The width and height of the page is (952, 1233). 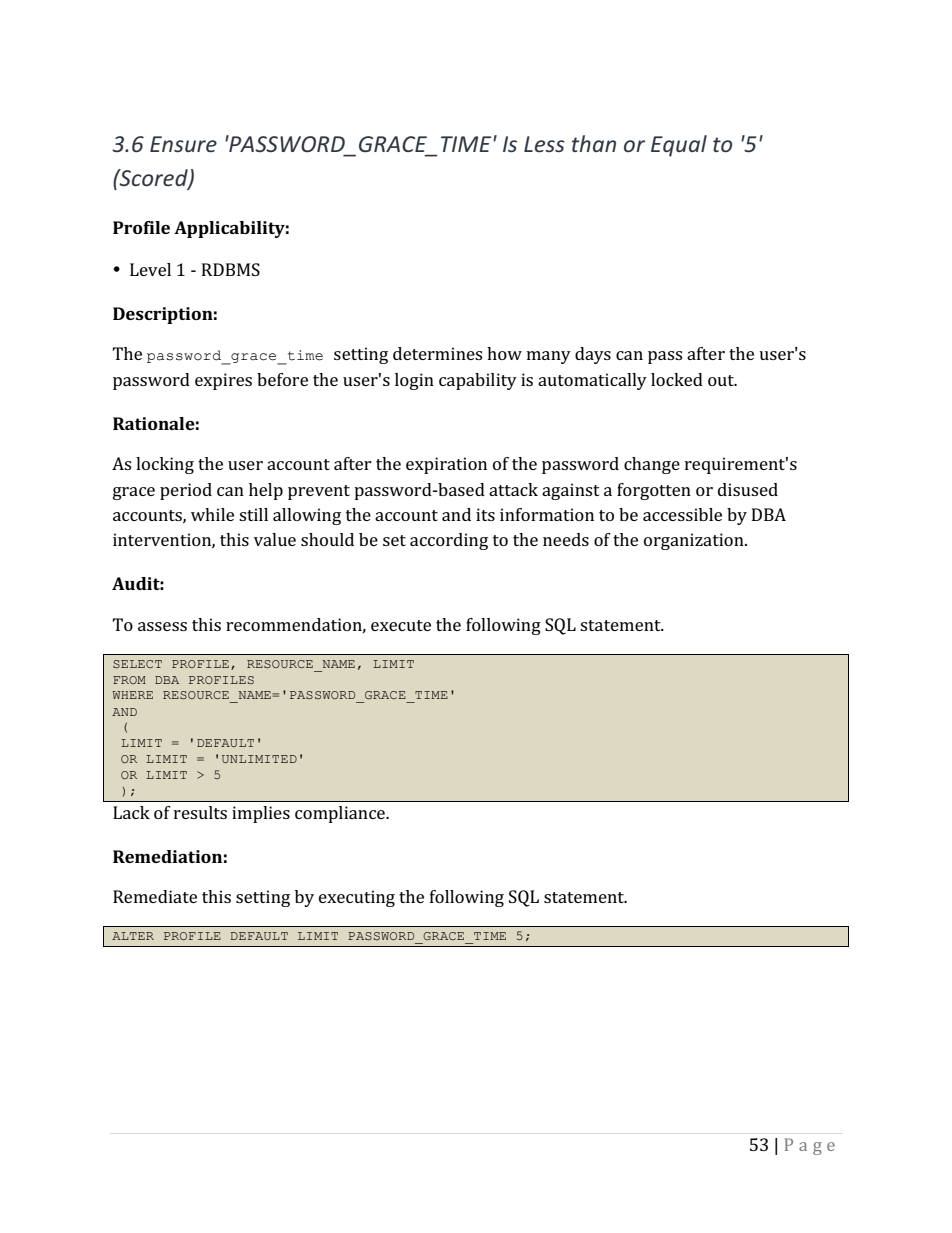 What do you see at coordinates (183, 144) in the page?
I see `Ensure` at bounding box center [183, 144].
